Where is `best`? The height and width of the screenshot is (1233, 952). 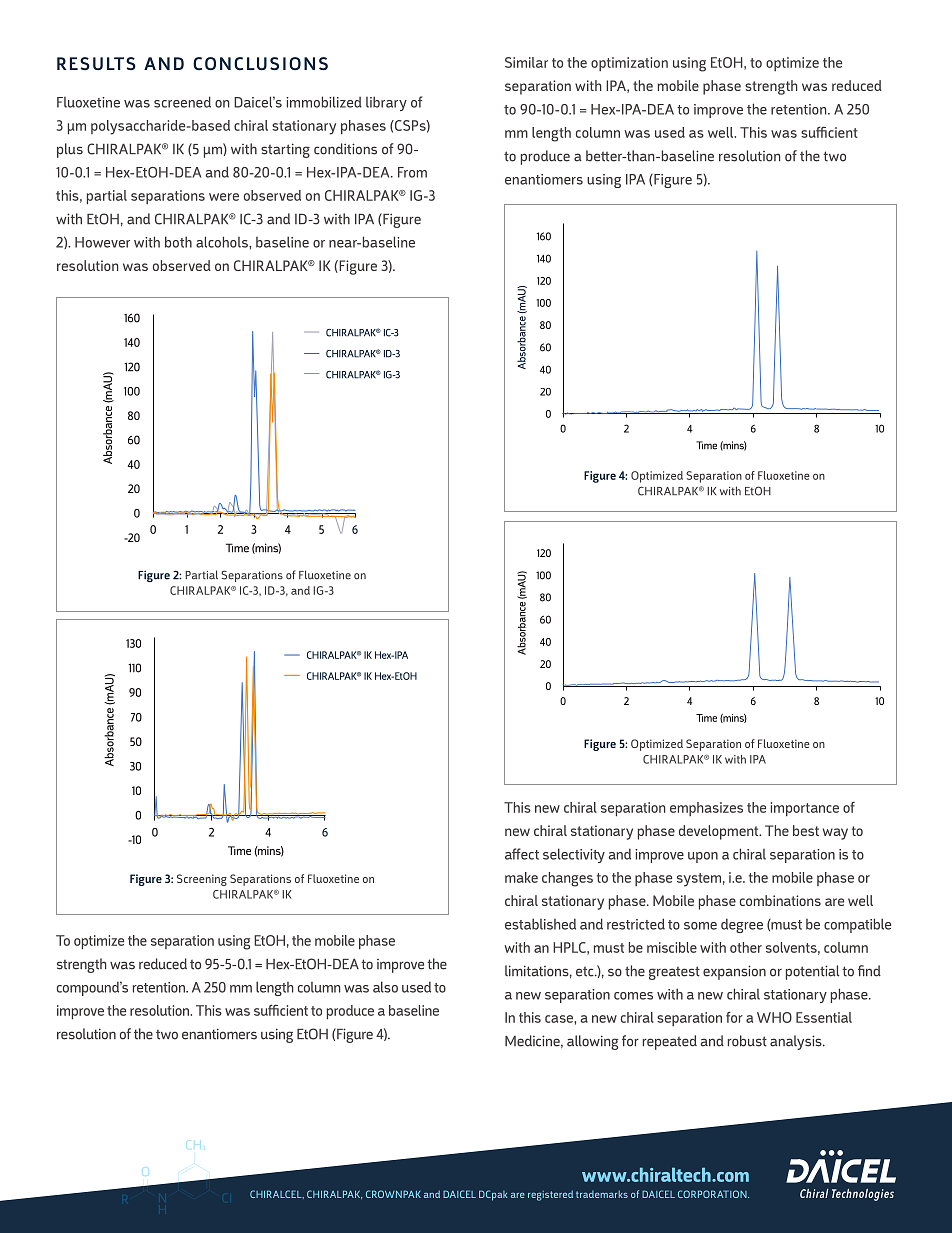 best is located at coordinates (806, 830).
